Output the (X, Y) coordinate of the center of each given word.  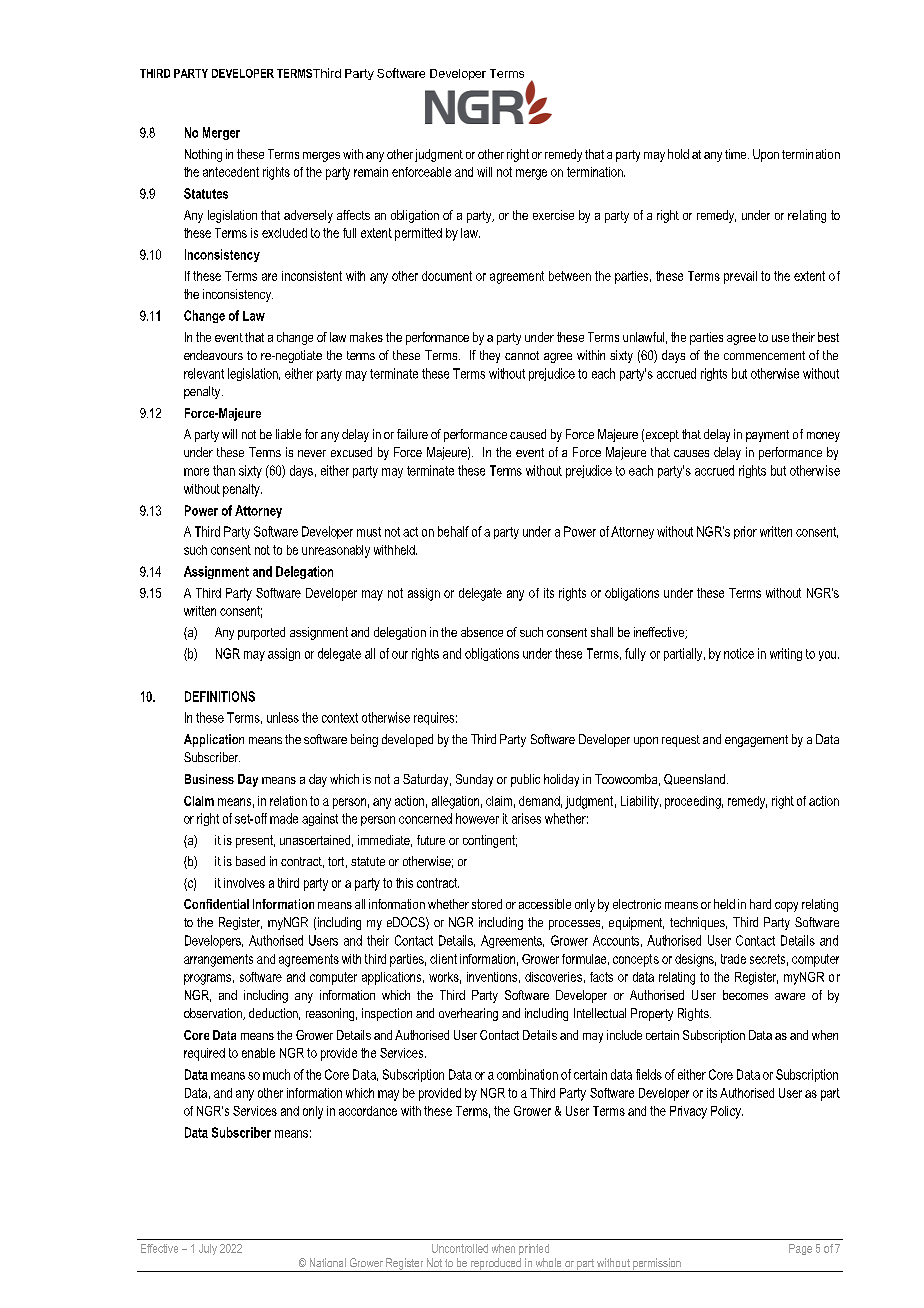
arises (526, 818)
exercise (553, 215)
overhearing (468, 1014)
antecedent (231, 172)
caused (528, 434)
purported (261, 633)
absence (482, 632)
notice (739, 653)
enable (258, 1053)
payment (767, 436)
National (328, 1262)
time (737, 154)
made (284, 818)
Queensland (694, 779)
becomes (745, 995)
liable (288, 434)
